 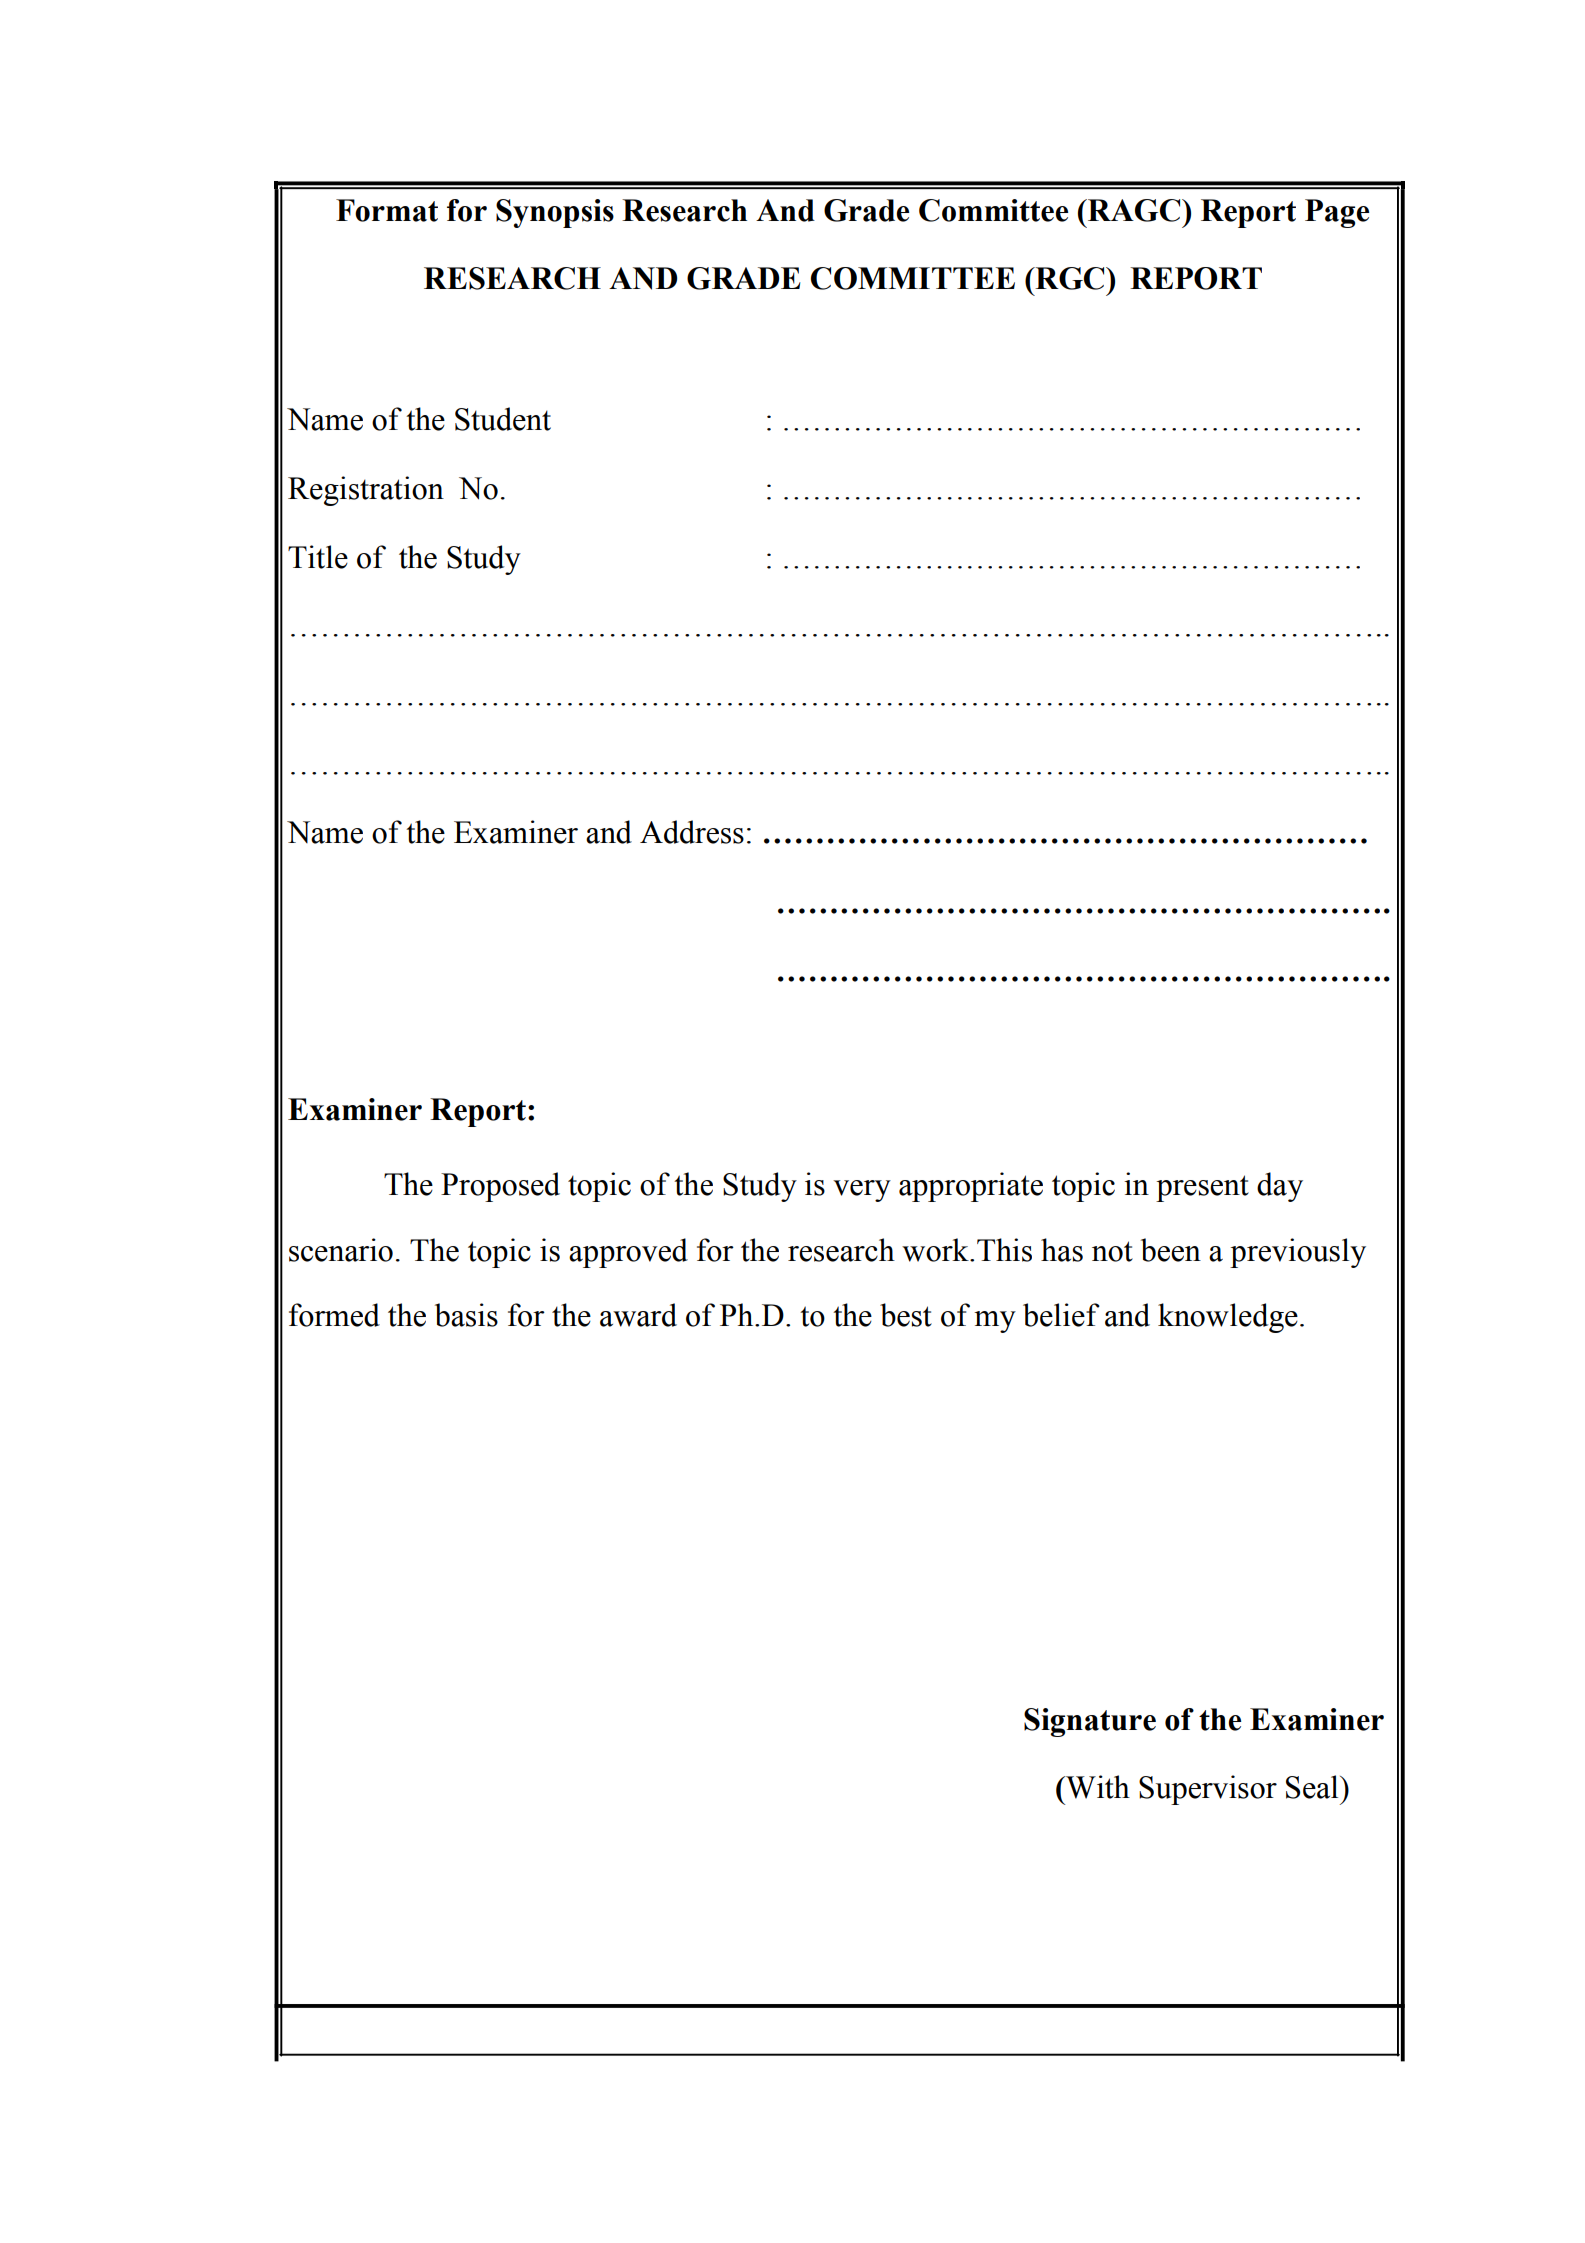 I want to click on very, so click(x=862, y=1191).
